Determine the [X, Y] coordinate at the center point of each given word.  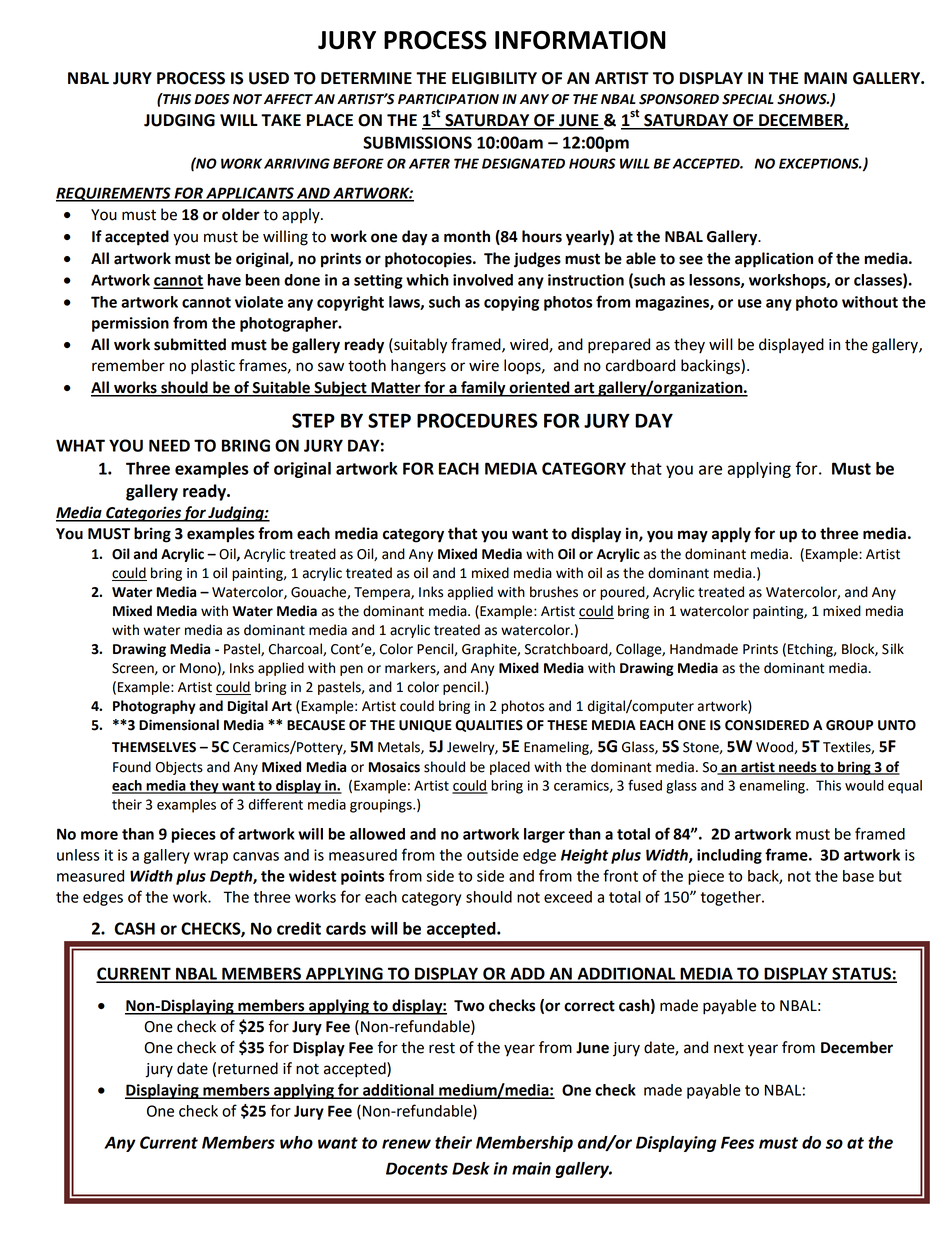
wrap [211, 858]
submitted [190, 344]
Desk [471, 1168]
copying [511, 303]
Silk [893, 649]
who [296, 1142]
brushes [554, 592]
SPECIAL [748, 99]
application [774, 260]
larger [544, 835]
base [858, 876]
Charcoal [296, 649]
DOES [212, 99]
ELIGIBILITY [494, 78]
